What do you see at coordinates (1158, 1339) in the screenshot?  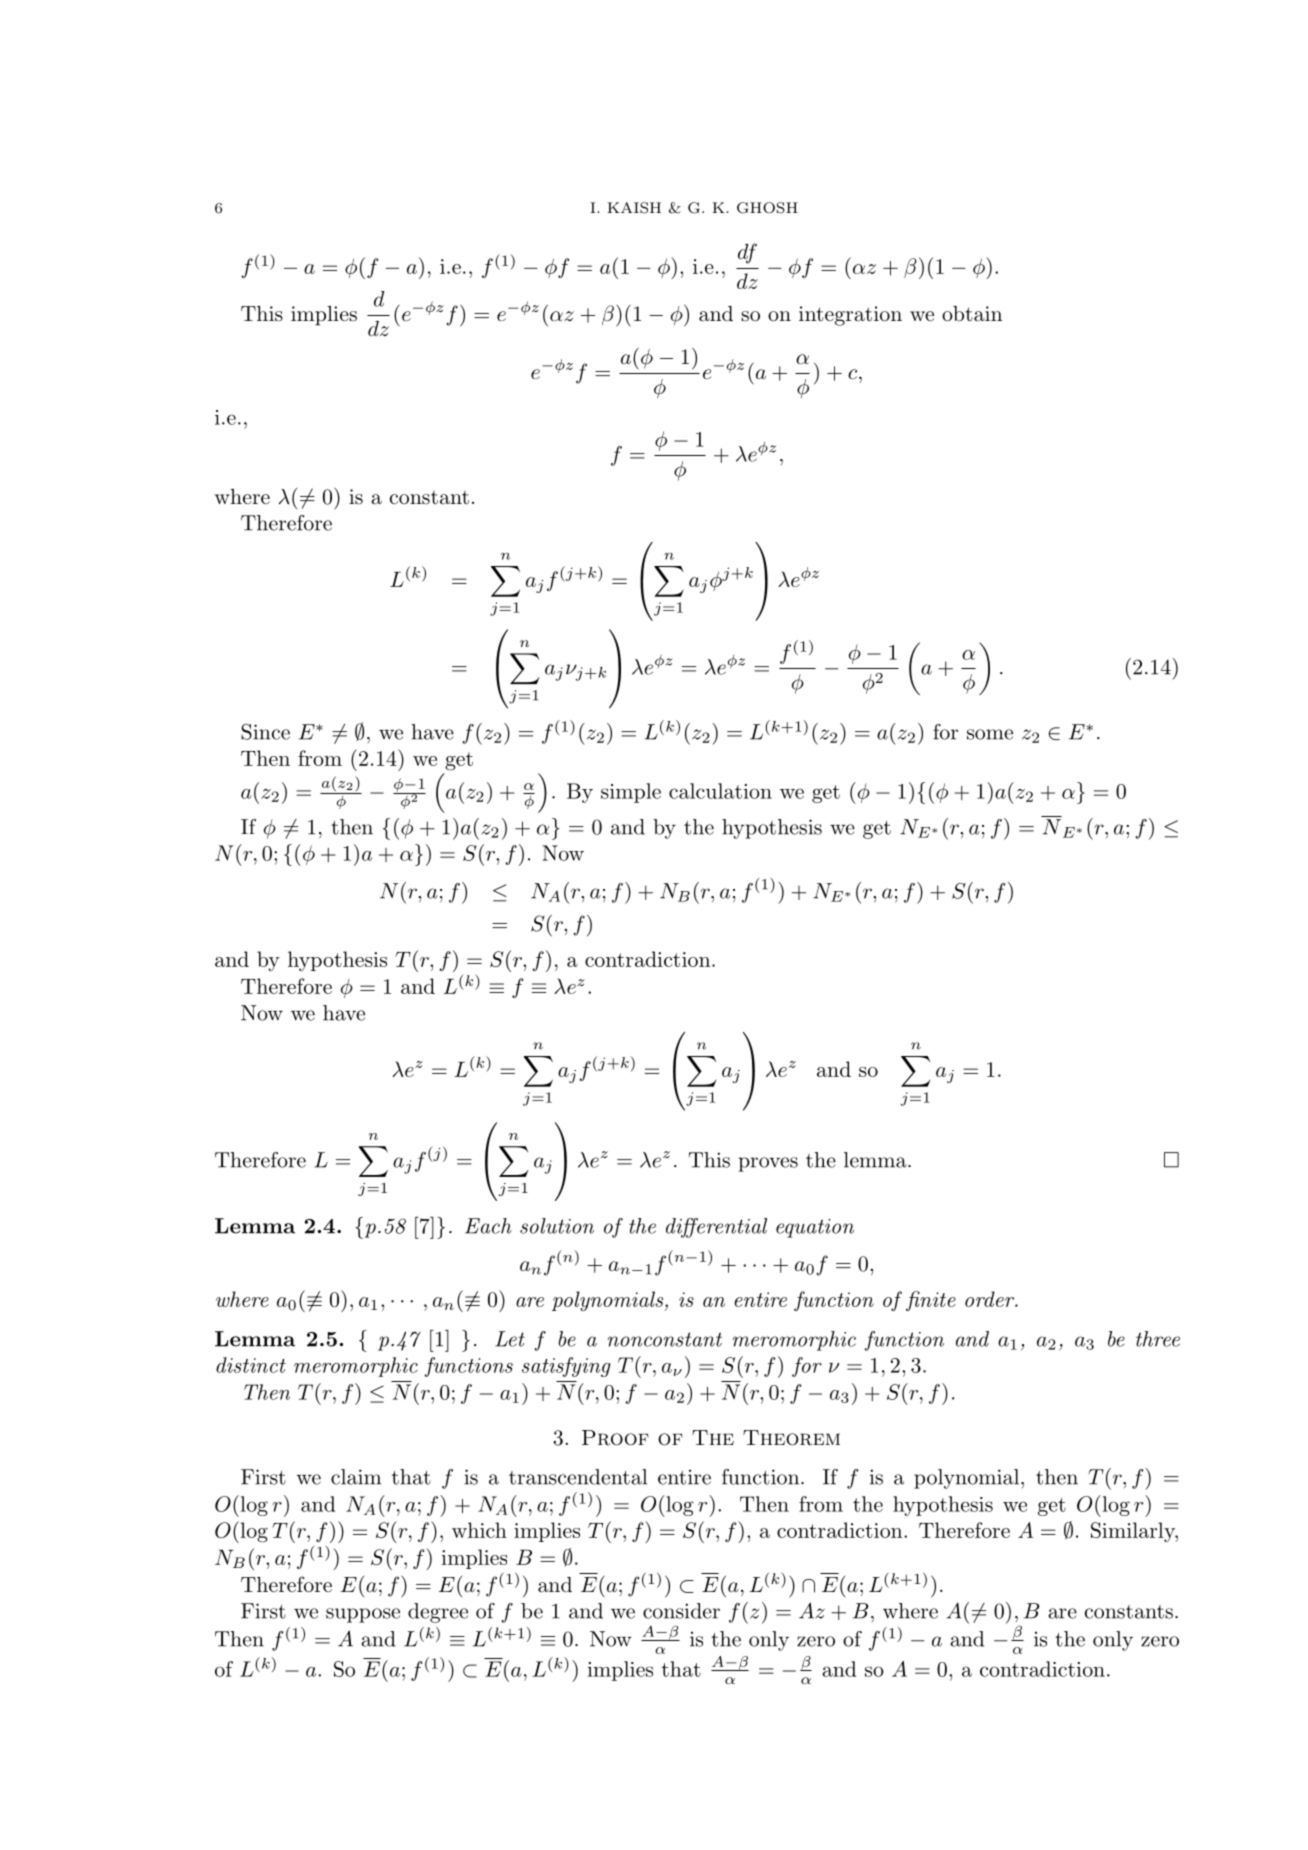 I see `three` at bounding box center [1158, 1339].
